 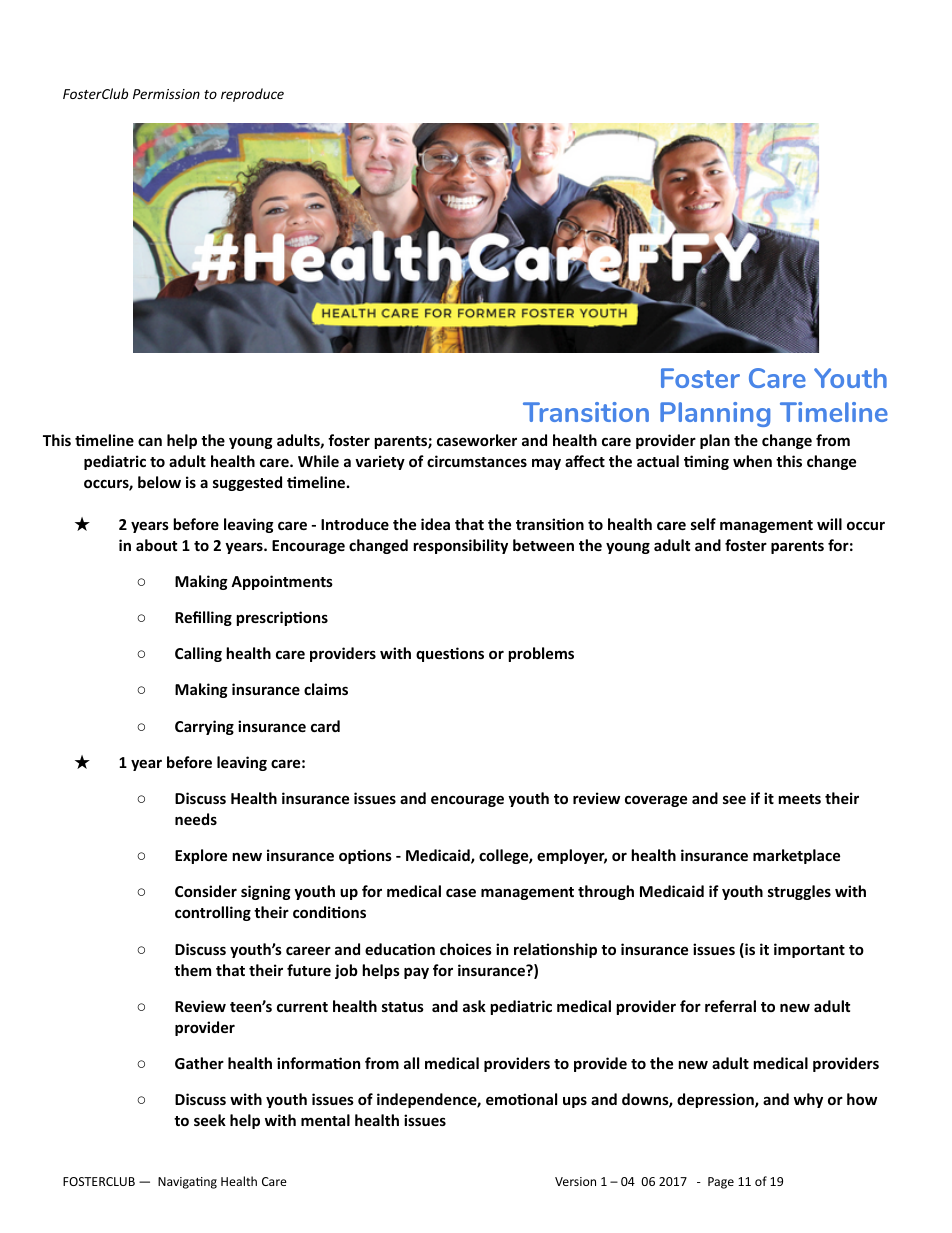 I want to click on problems, so click(x=541, y=654).
